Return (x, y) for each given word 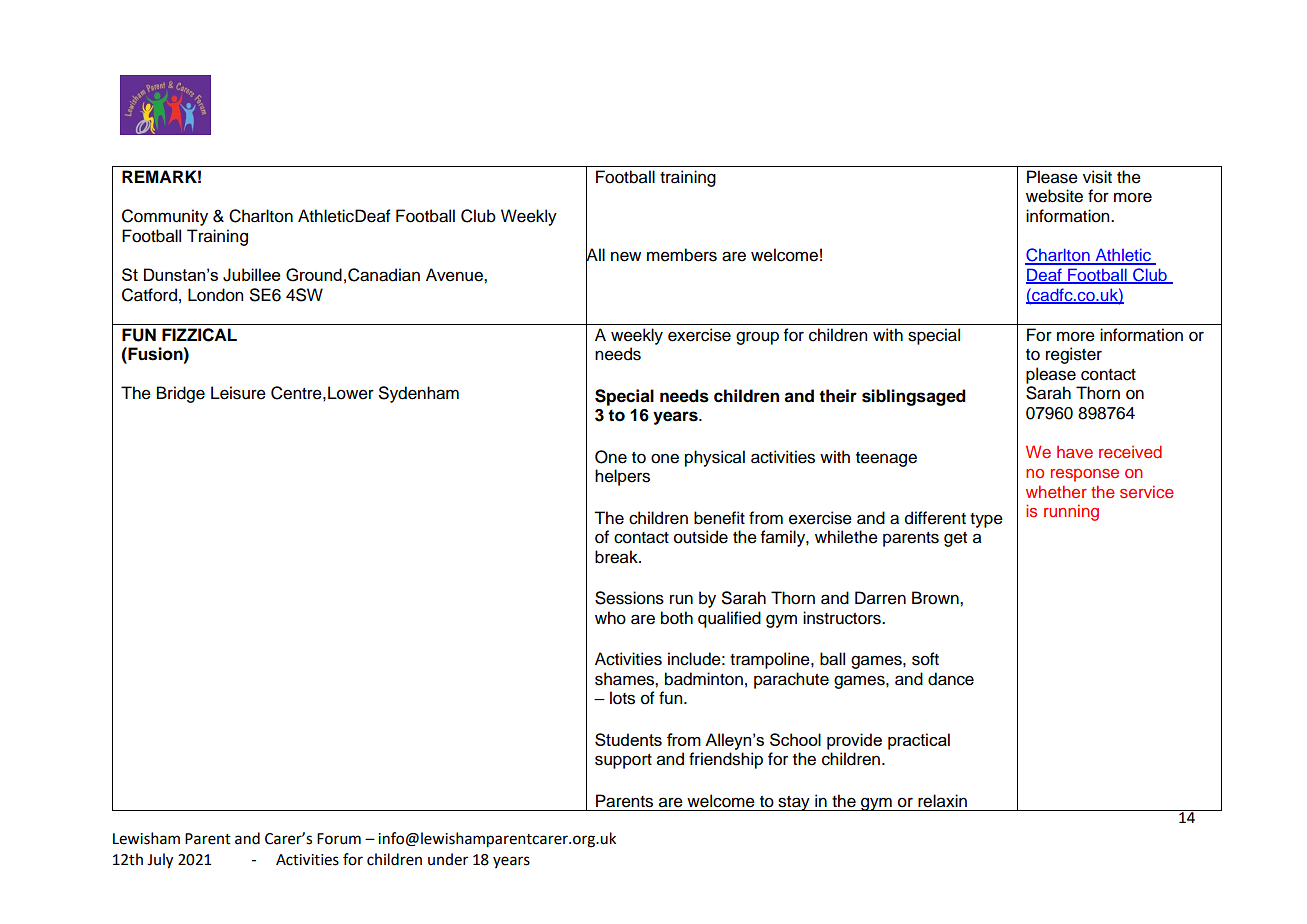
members (682, 255)
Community (165, 217)
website (1054, 196)
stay (794, 803)
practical (919, 741)
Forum (339, 839)
